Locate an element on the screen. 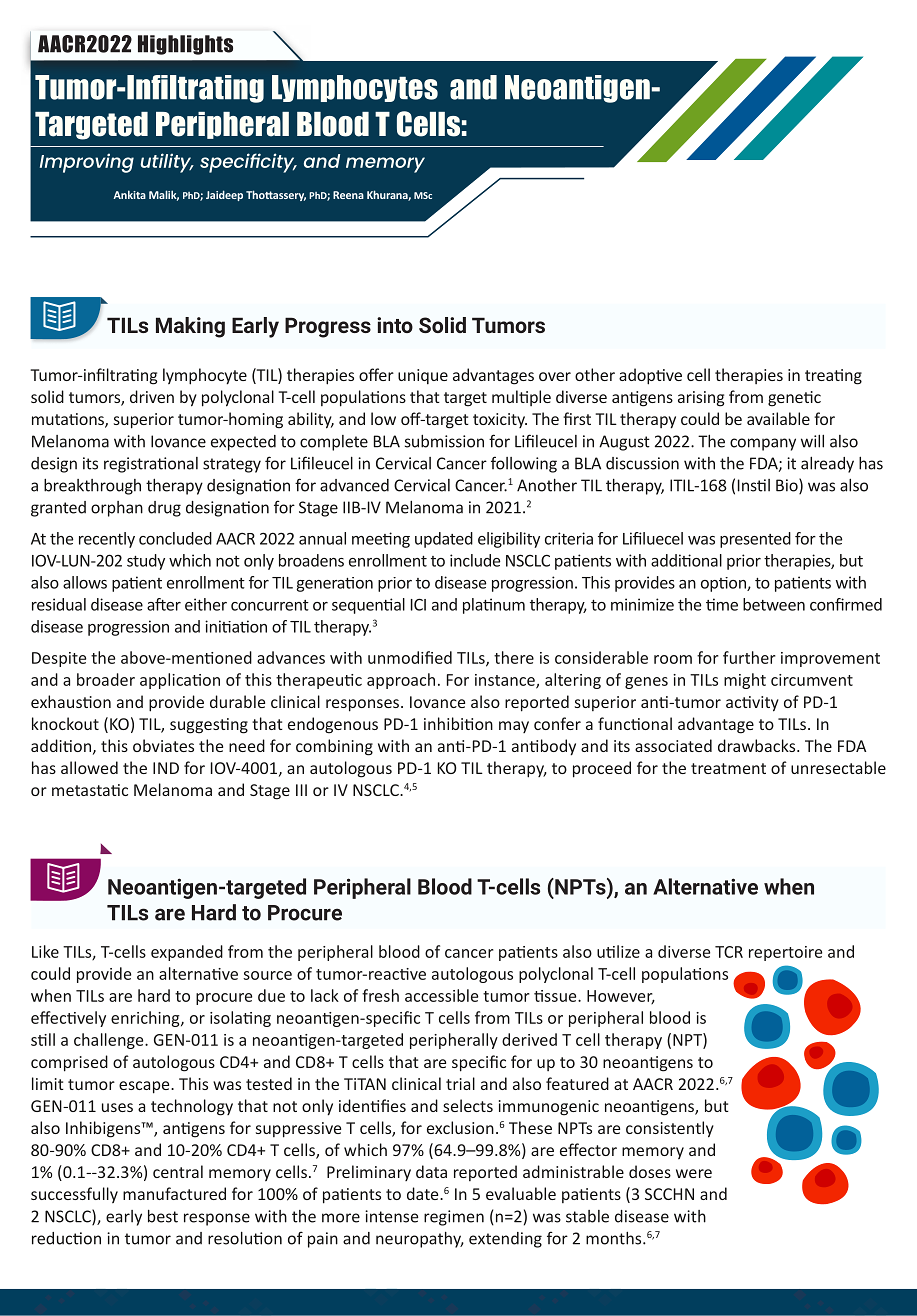 The width and height of the screenshot is (917, 1316). accessible is located at coordinates (441, 995).
